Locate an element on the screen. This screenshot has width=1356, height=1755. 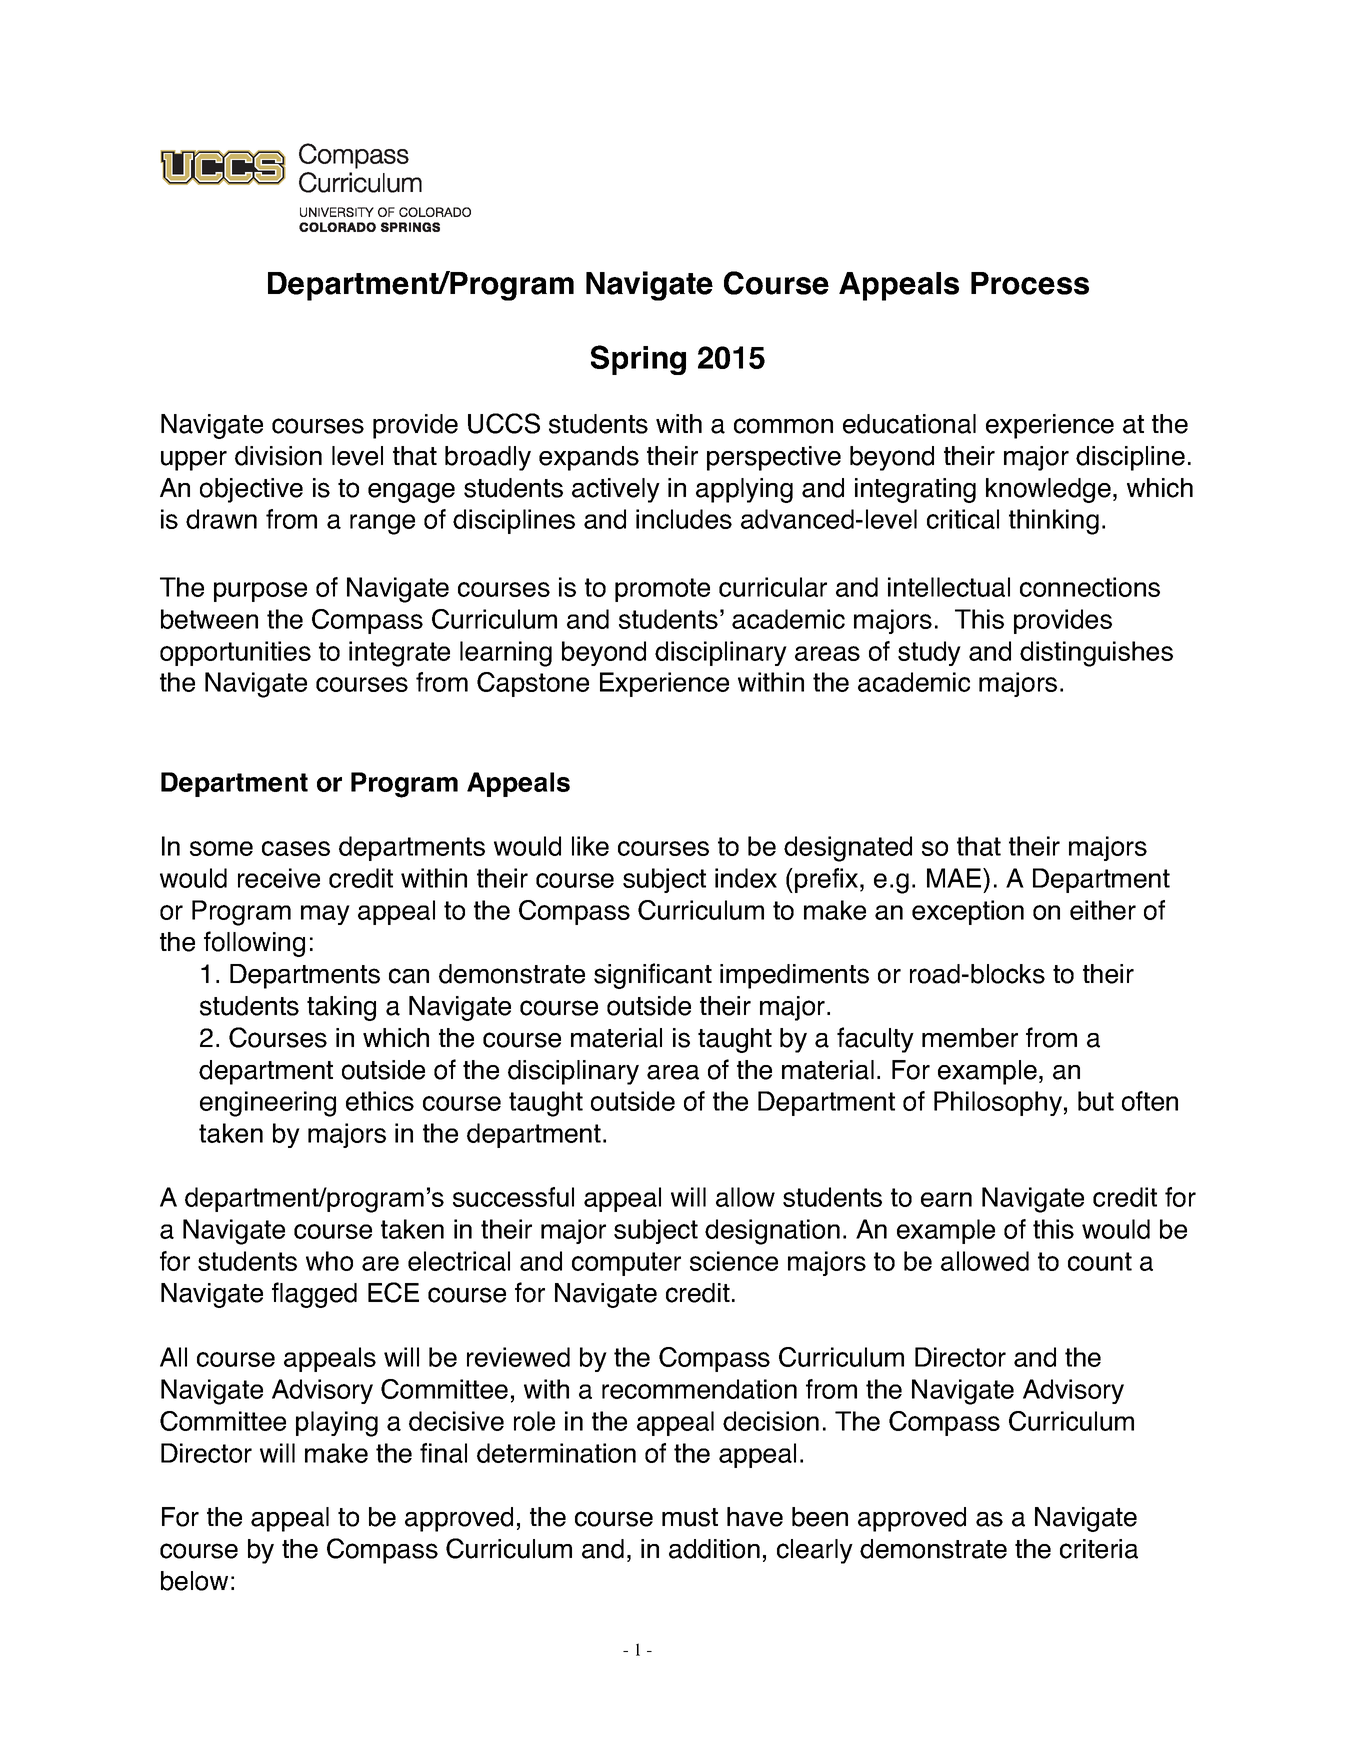
designation is located at coordinates (772, 1232).
